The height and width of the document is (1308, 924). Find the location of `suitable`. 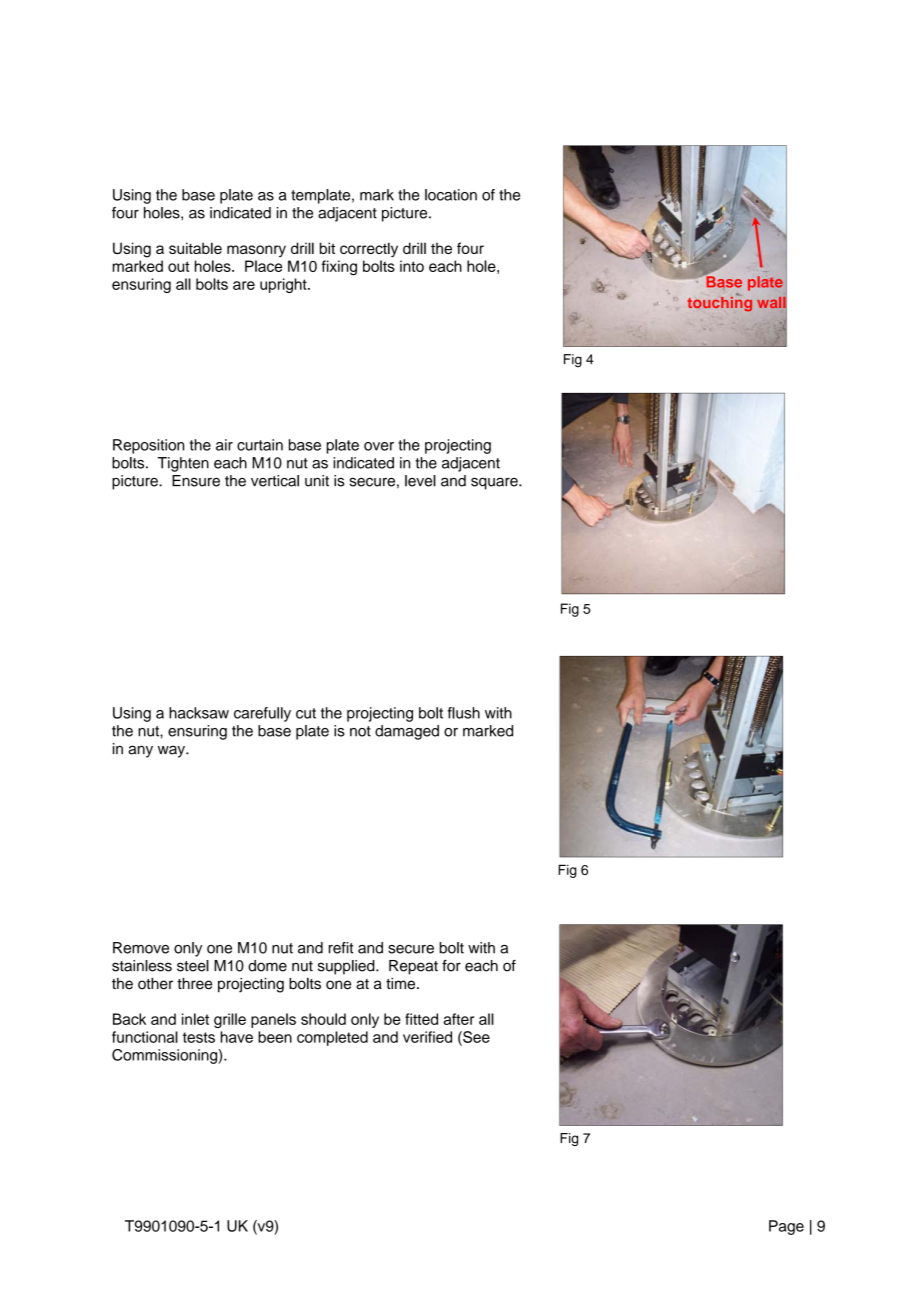

suitable is located at coordinates (195, 248).
